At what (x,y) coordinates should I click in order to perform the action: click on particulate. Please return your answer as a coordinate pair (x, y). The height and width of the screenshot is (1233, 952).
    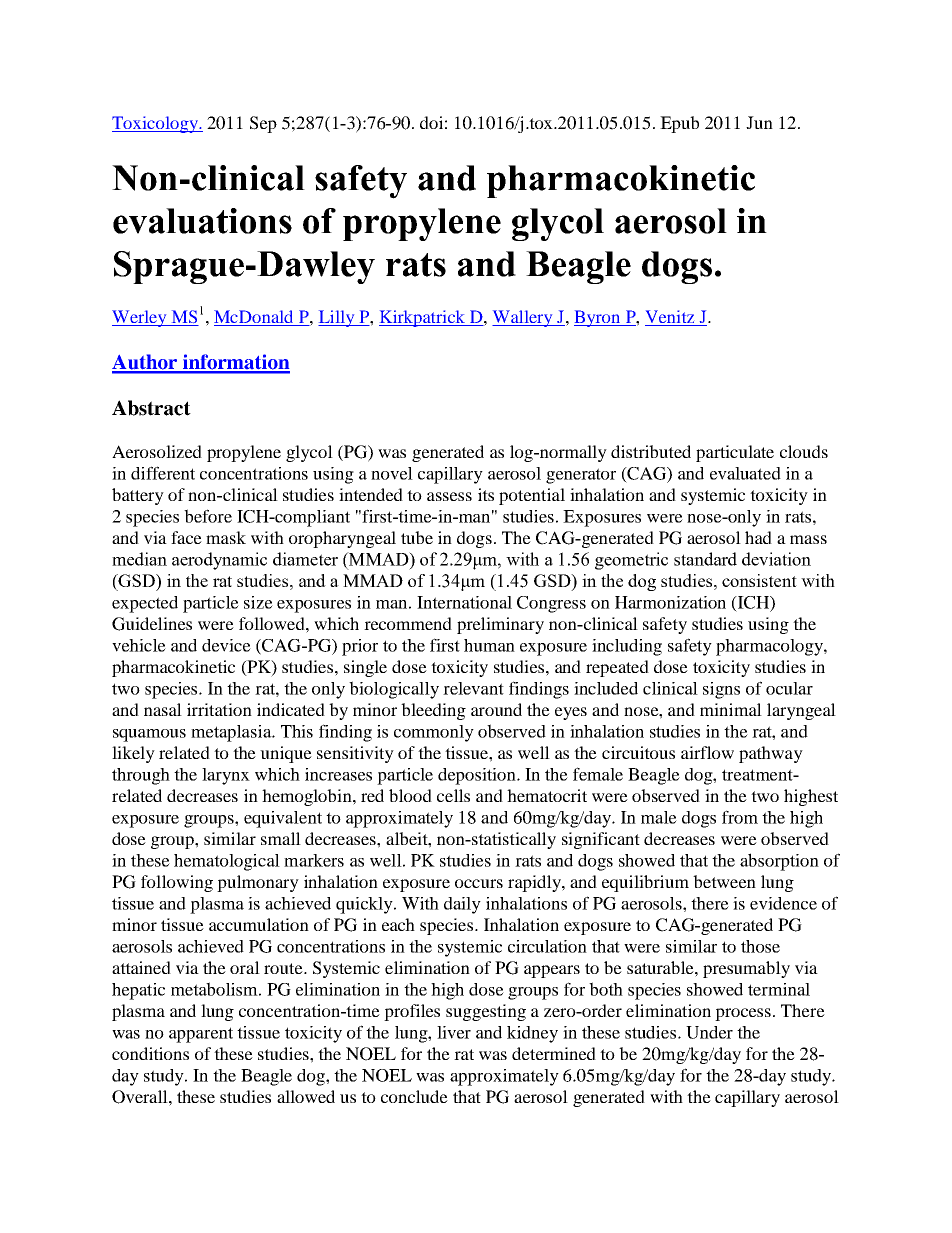
    Looking at the image, I should click on (735, 453).
